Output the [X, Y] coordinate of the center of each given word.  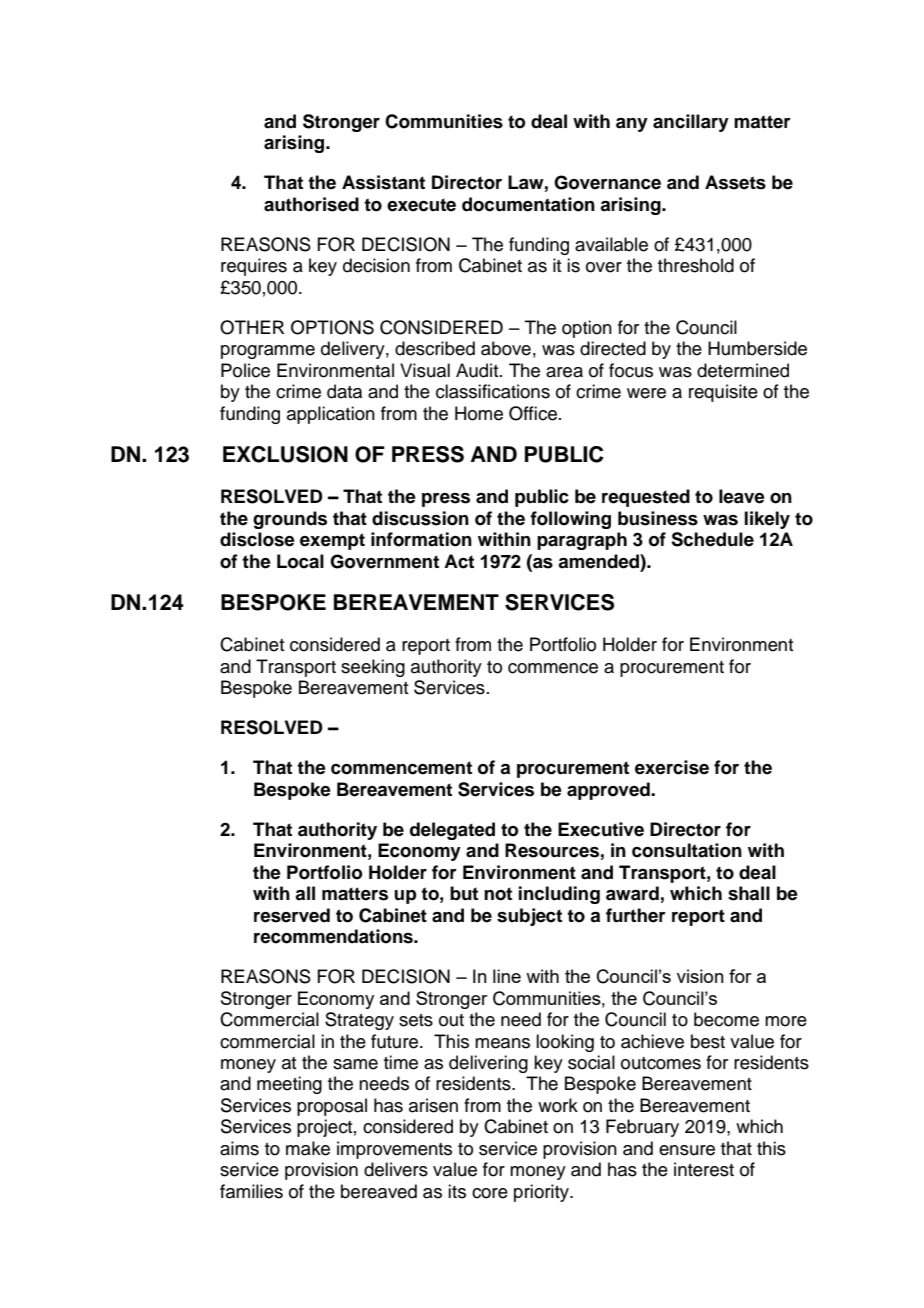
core [490, 1193]
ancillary [691, 123]
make [308, 1148]
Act [459, 561]
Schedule [712, 539]
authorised [311, 204]
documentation [528, 204]
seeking [373, 668]
